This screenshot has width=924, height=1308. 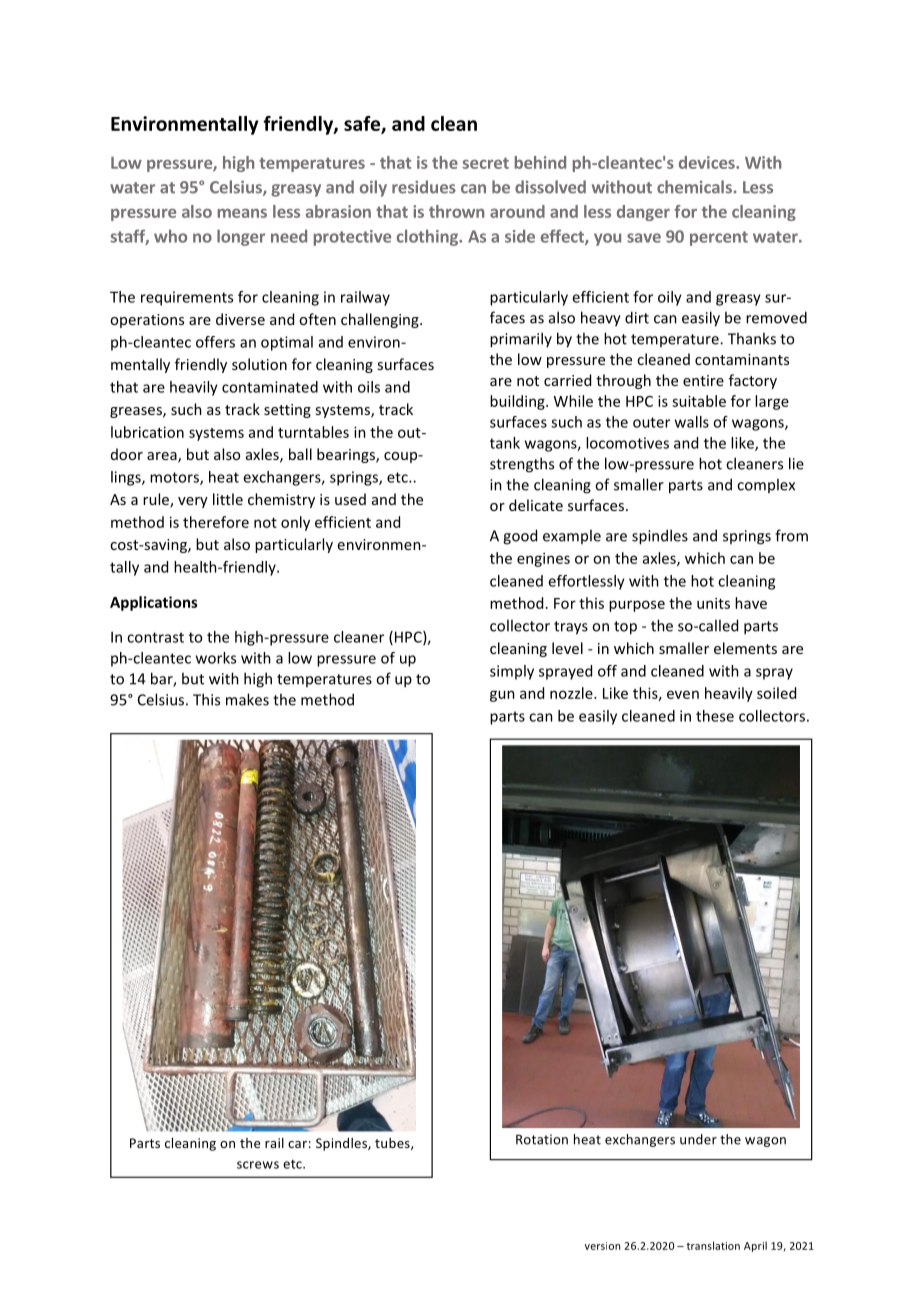 I want to click on thrown, so click(x=456, y=211).
